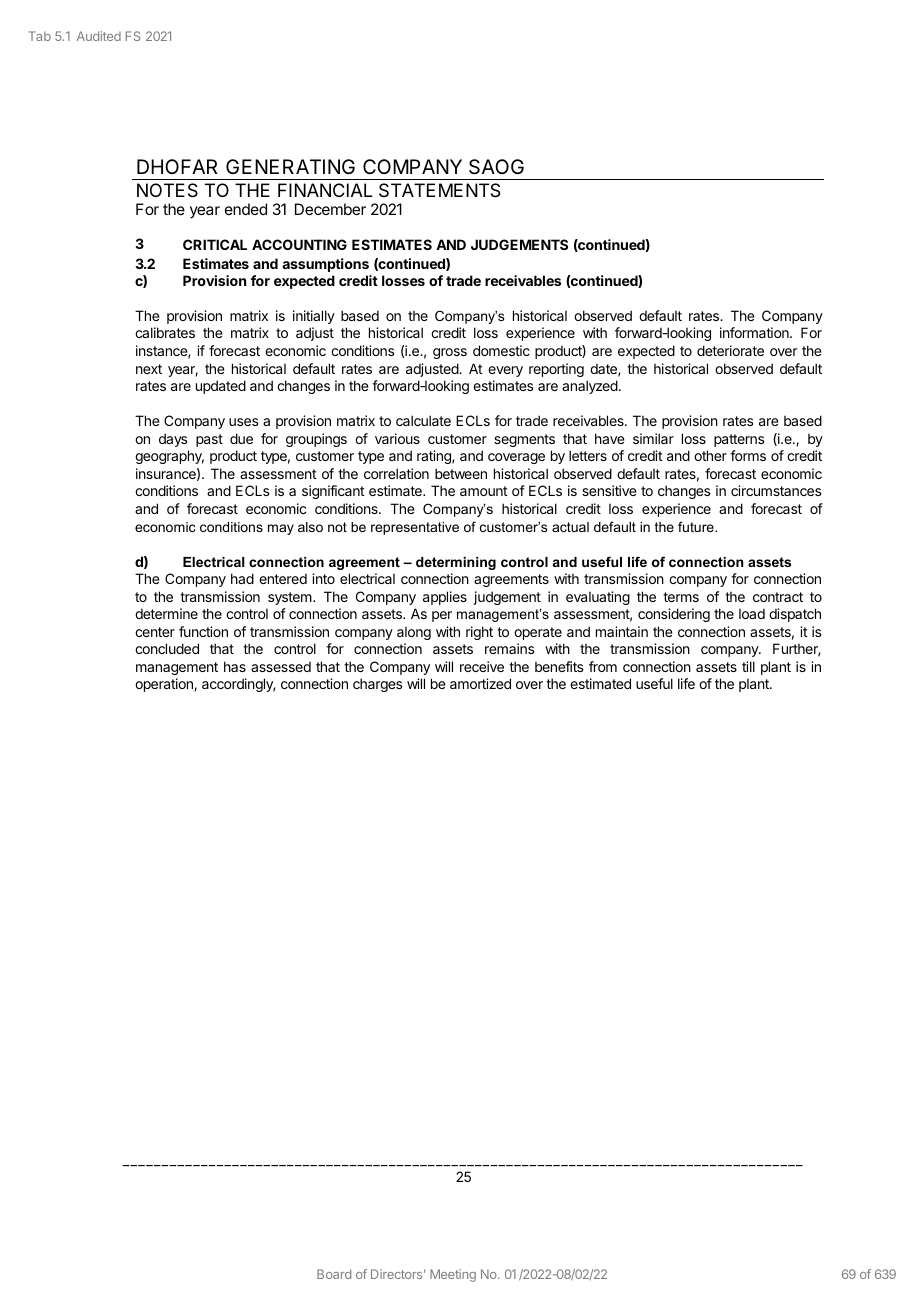  Describe the element at coordinates (730, 350) in the document. I see `deteriorate` at that location.
